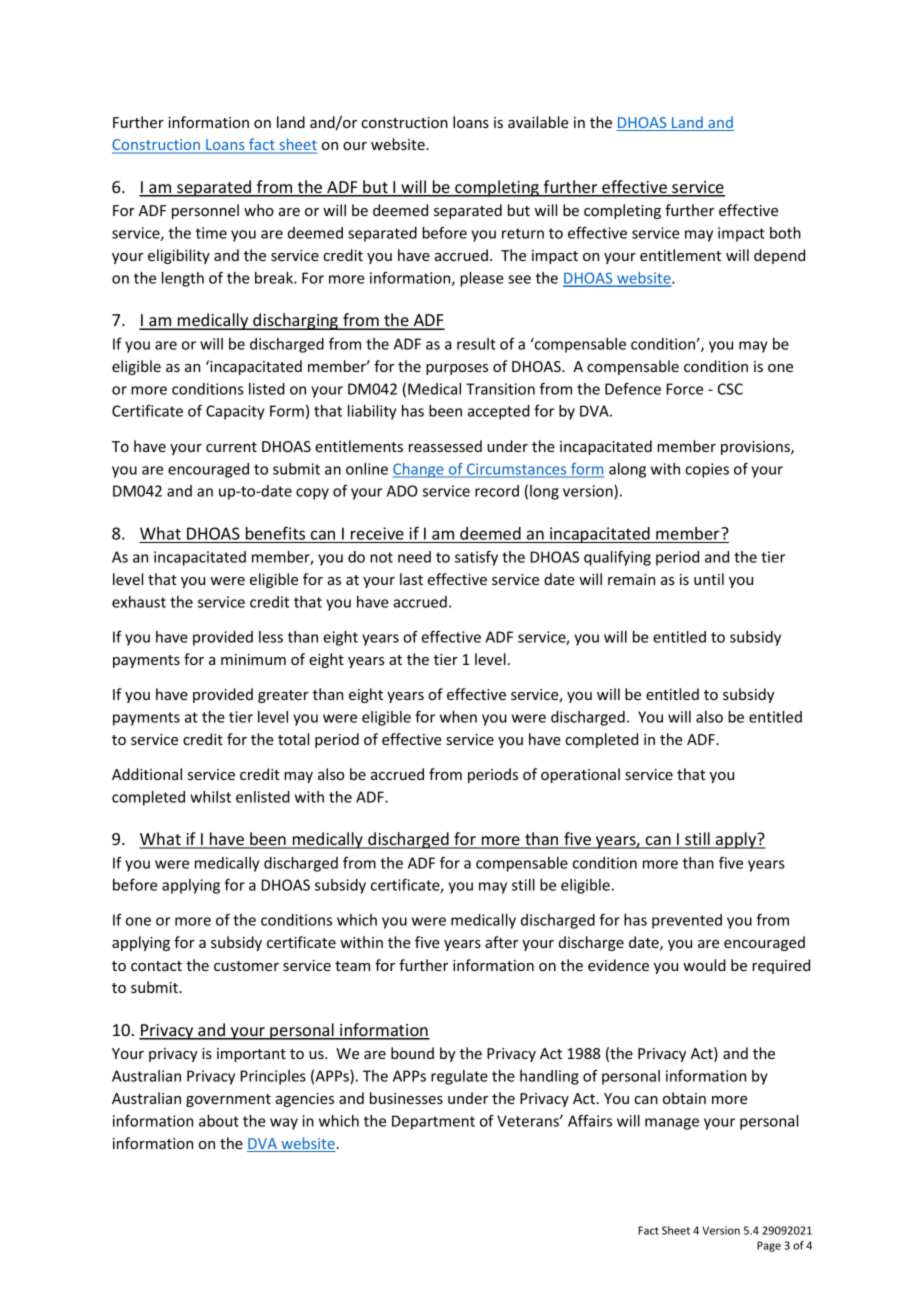  I want to click on available, so click(538, 122).
